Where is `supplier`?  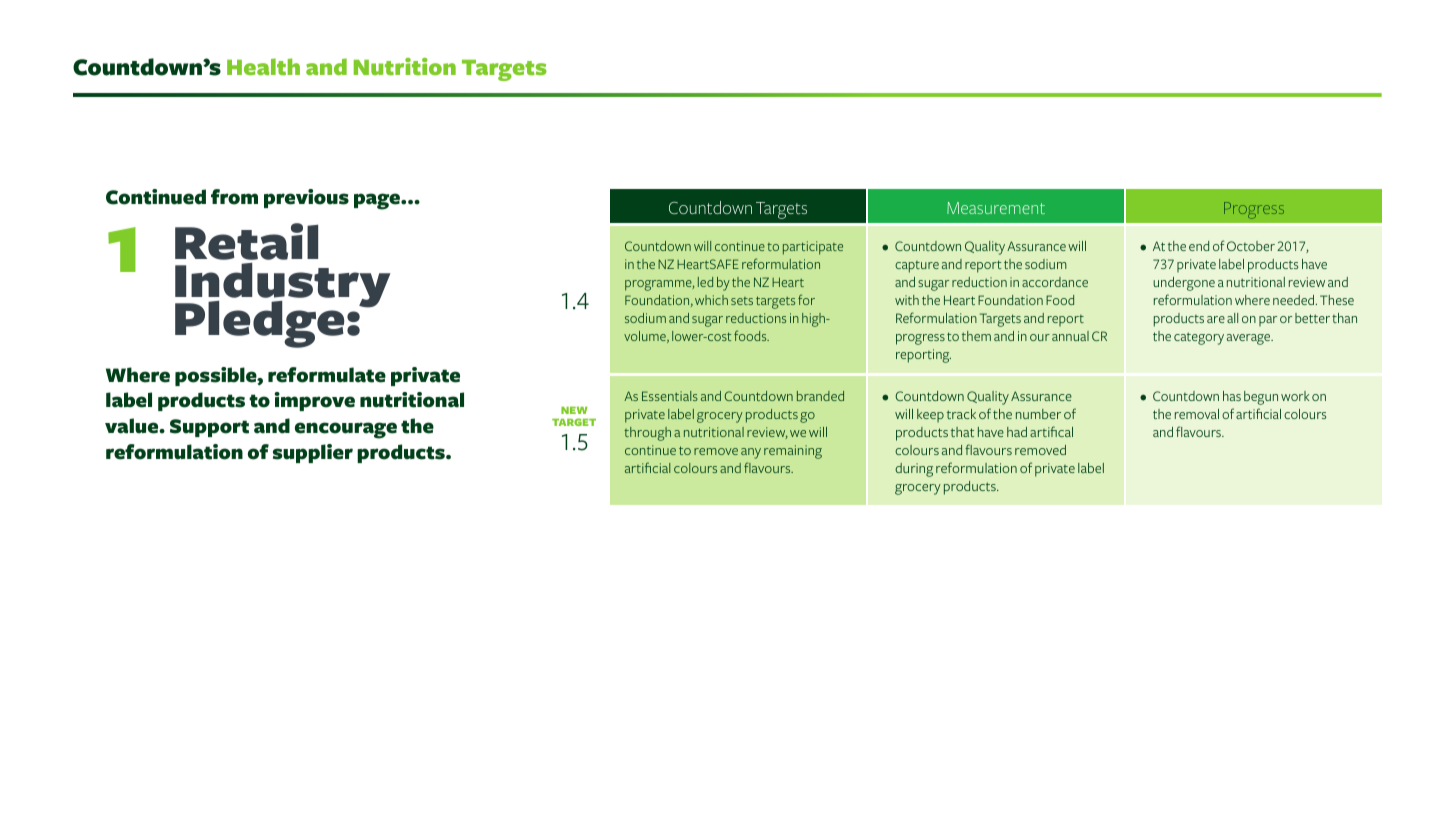 supplier is located at coordinates (313, 453).
